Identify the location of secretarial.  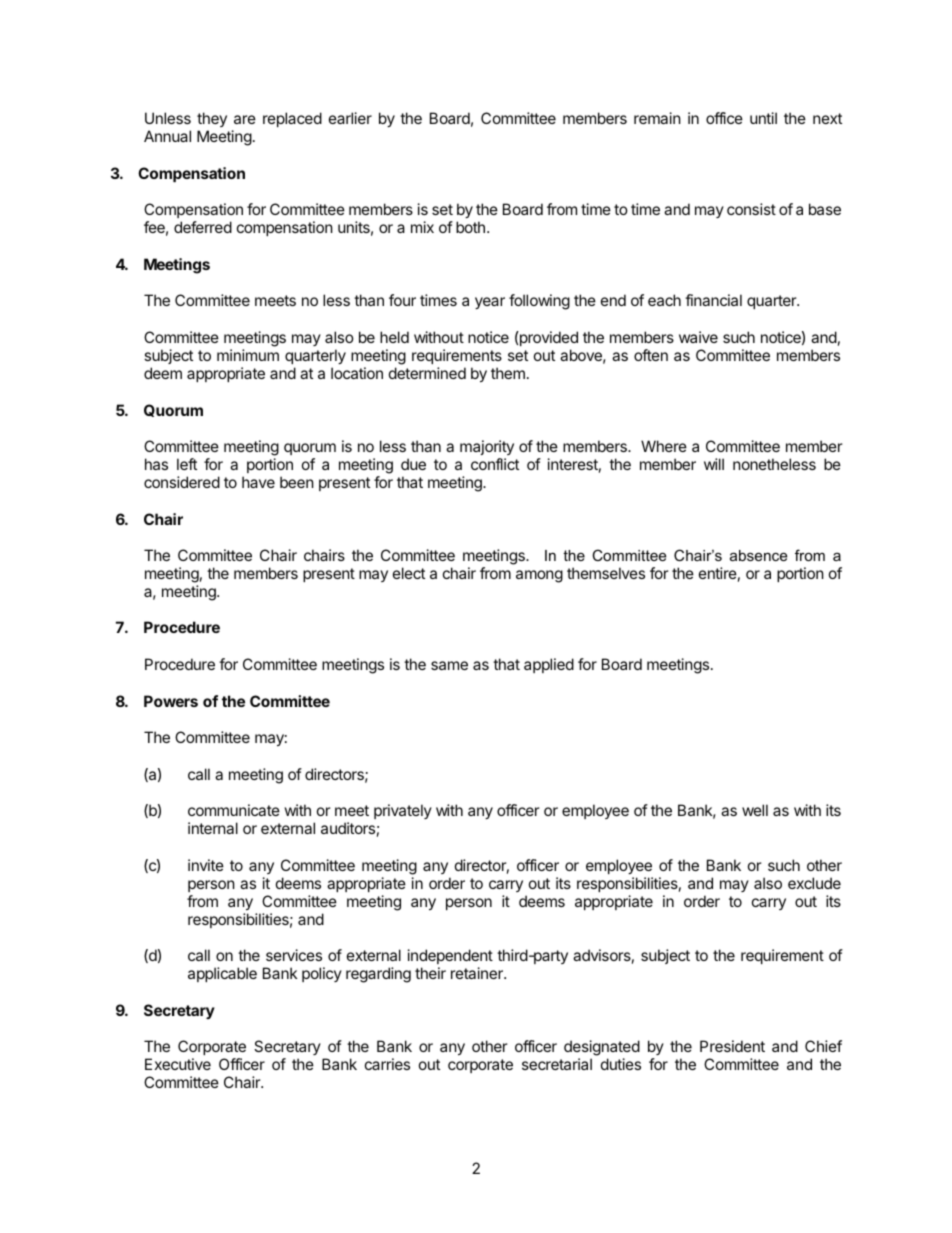
(557, 1064).
